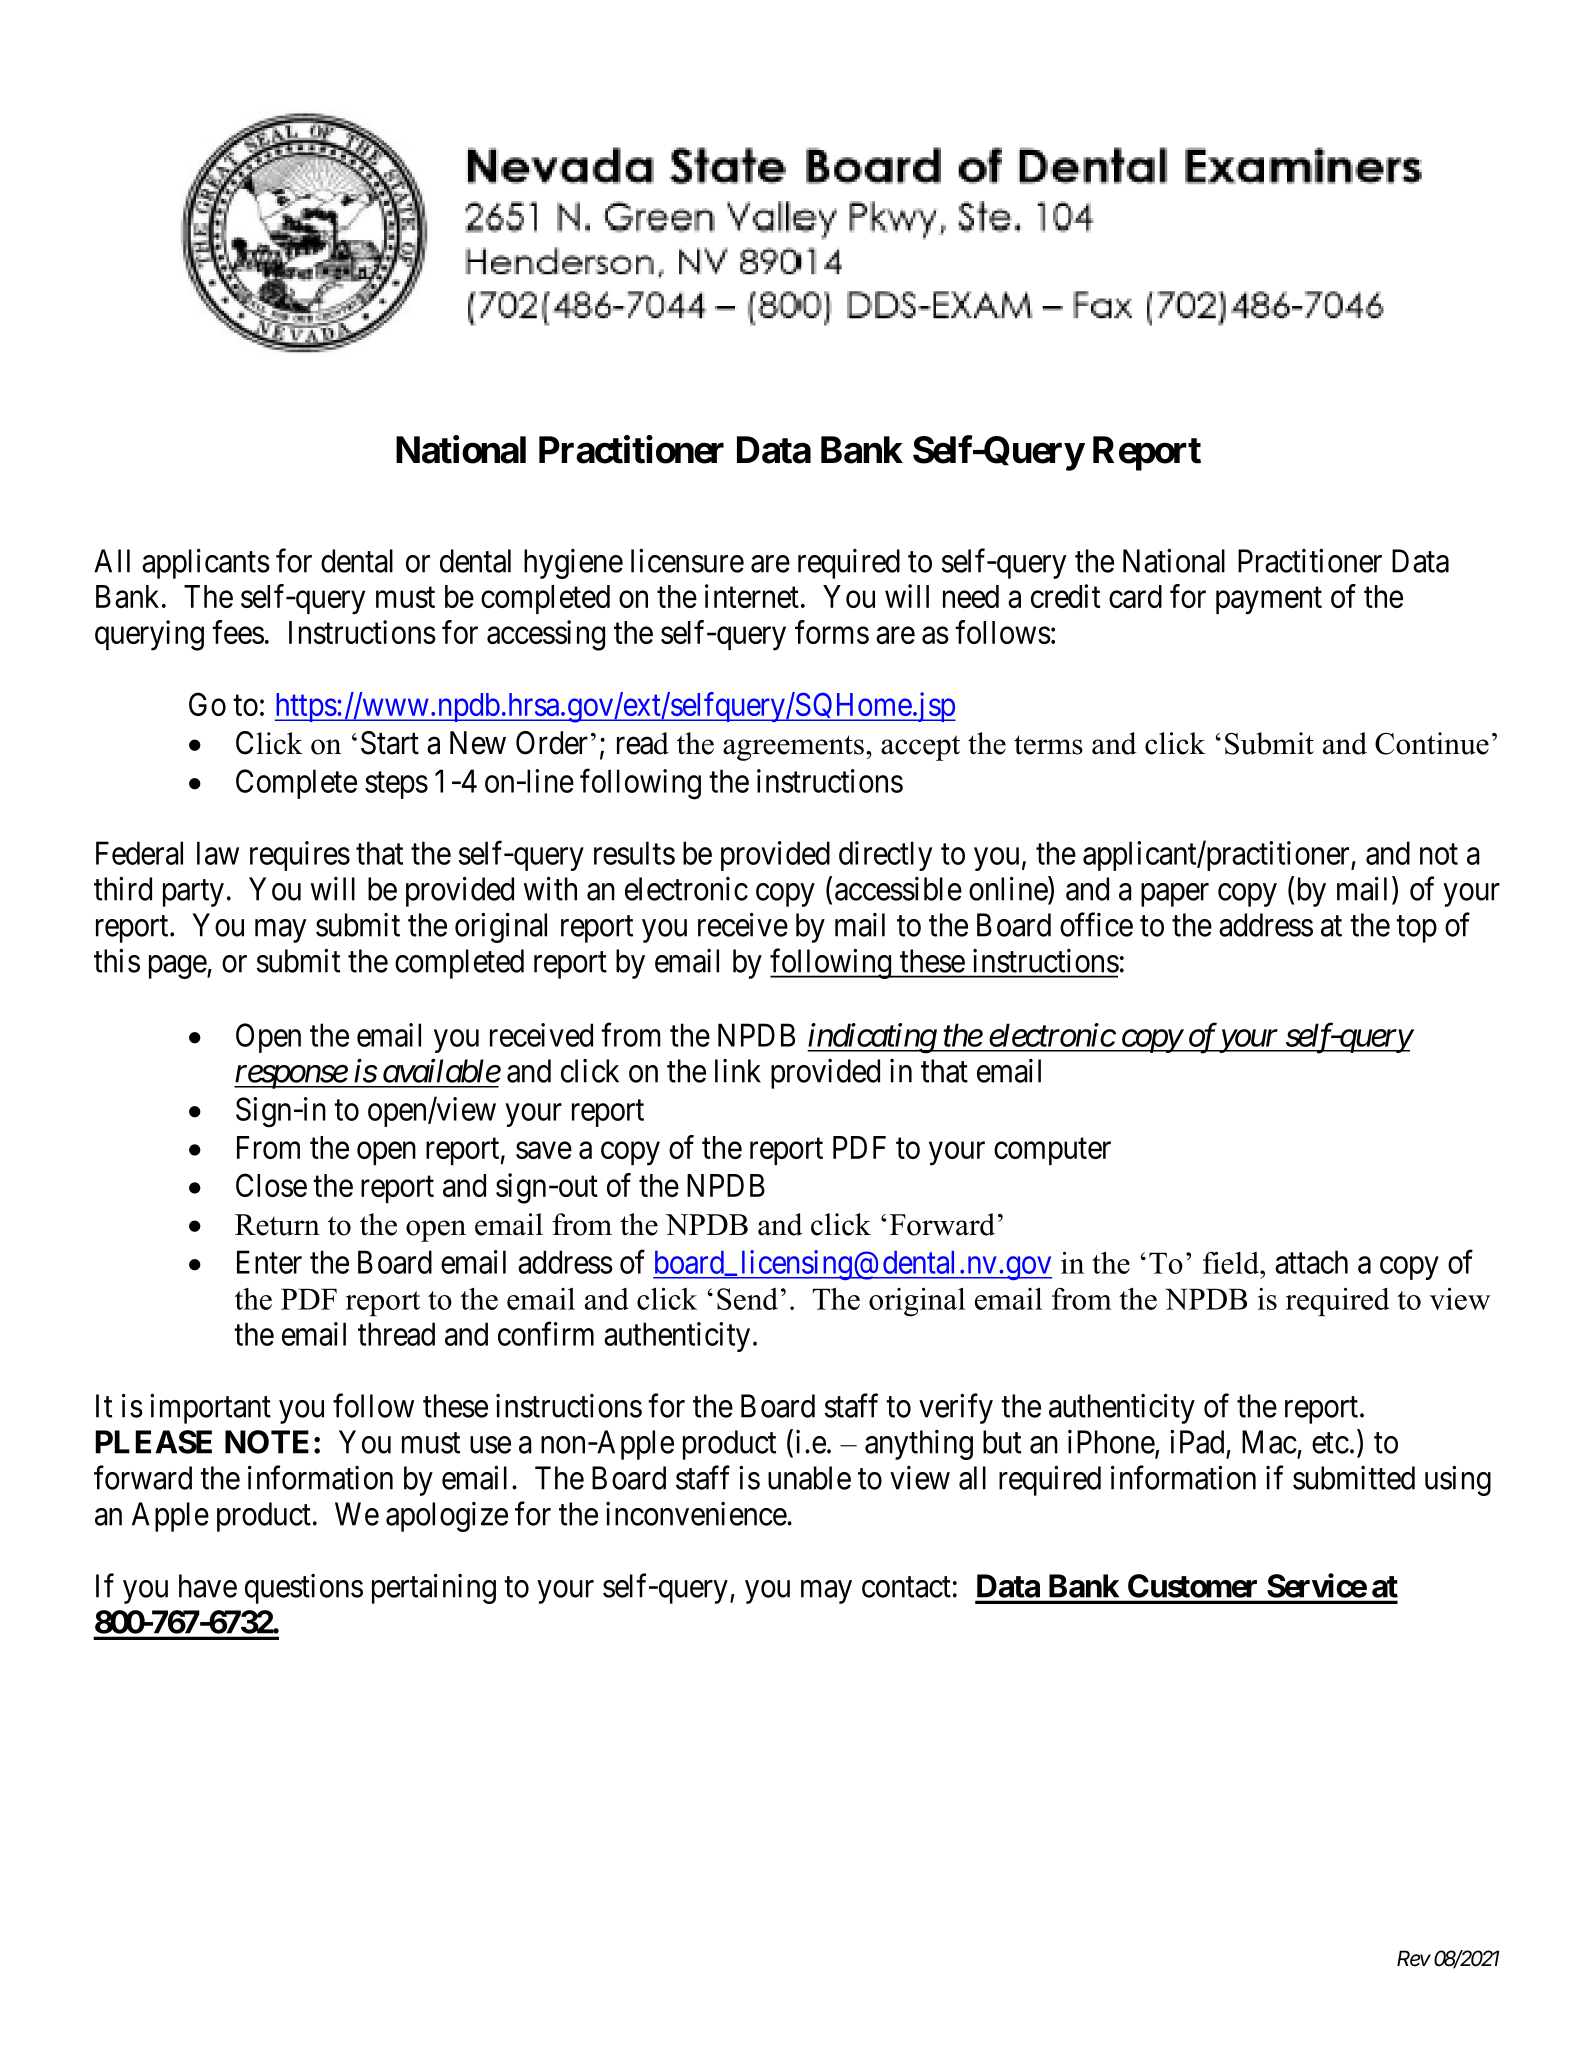  Describe the element at coordinates (1269, 601) in the screenshot. I see `payment` at that location.
